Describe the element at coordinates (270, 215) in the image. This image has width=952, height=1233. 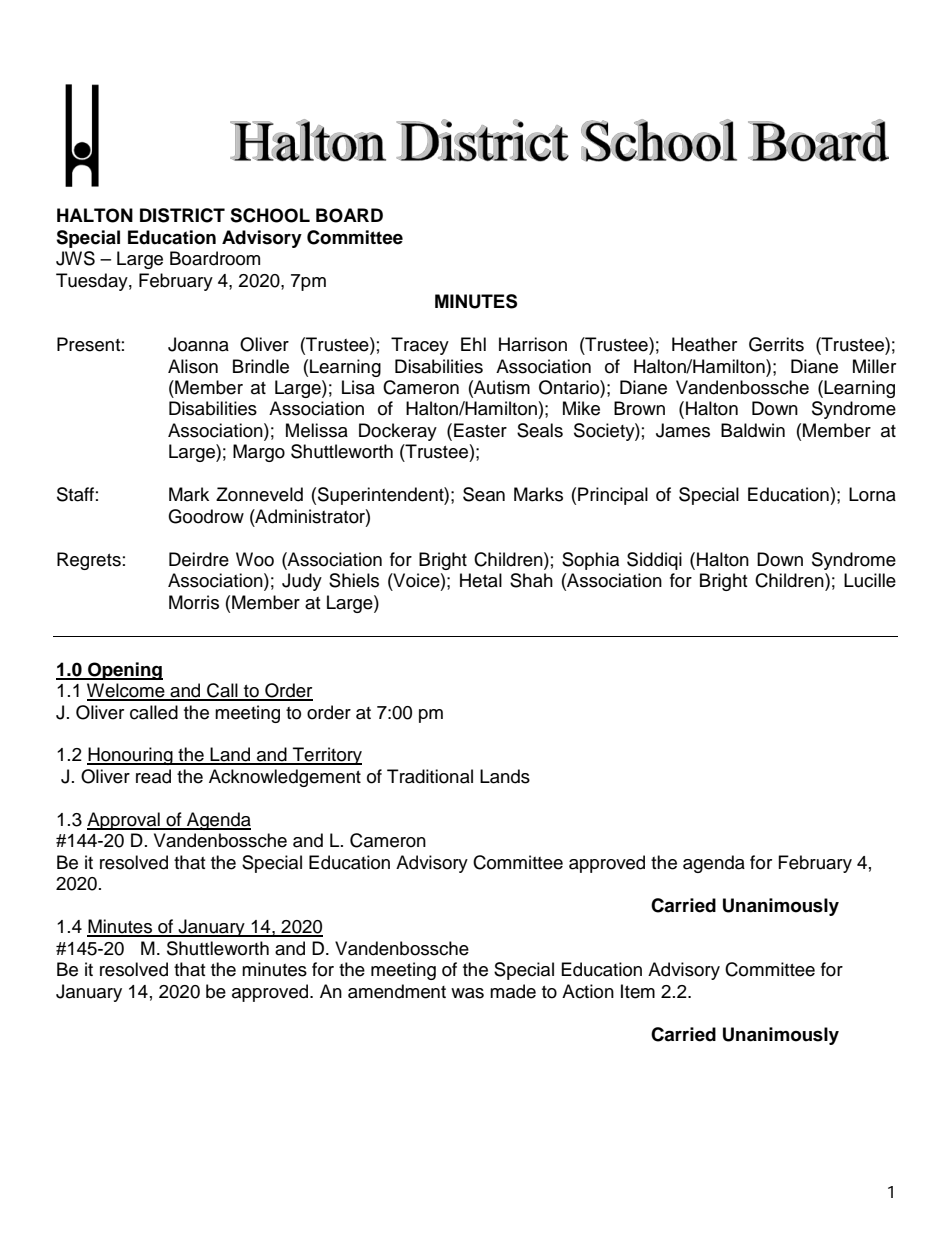
I see `SCHOOL` at that location.
